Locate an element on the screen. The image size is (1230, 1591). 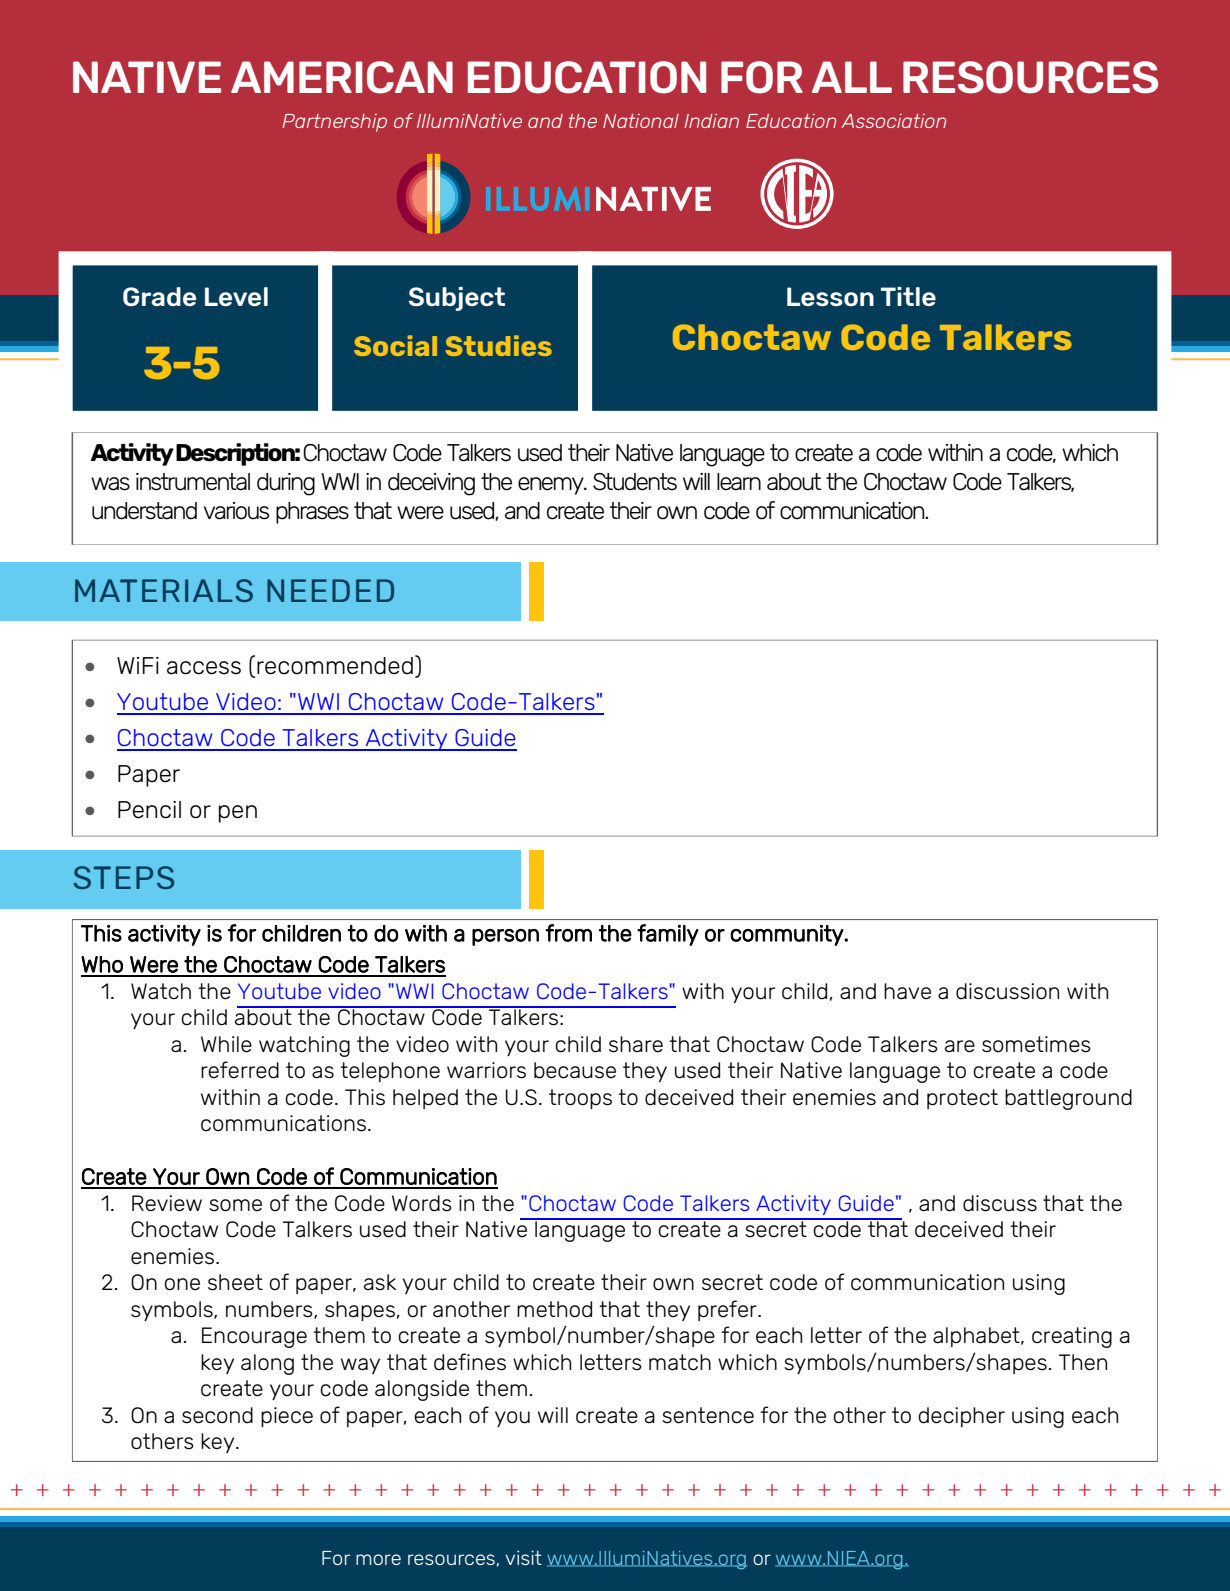
from is located at coordinates (568, 933).
